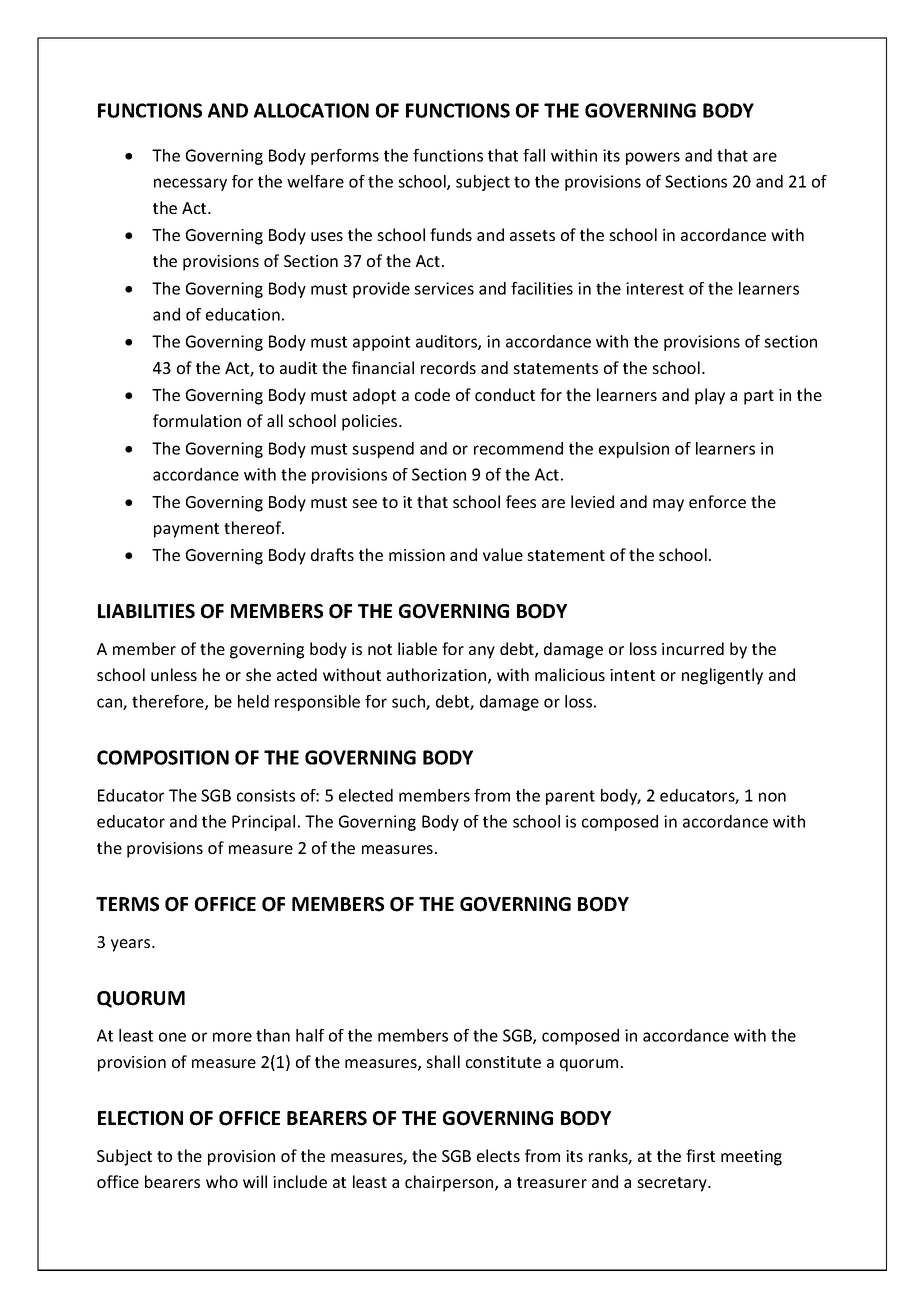 The image size is (924, 1308). Describe the element at coordinates (693, 648) in the screenshot. I see `incurred` at that location.
